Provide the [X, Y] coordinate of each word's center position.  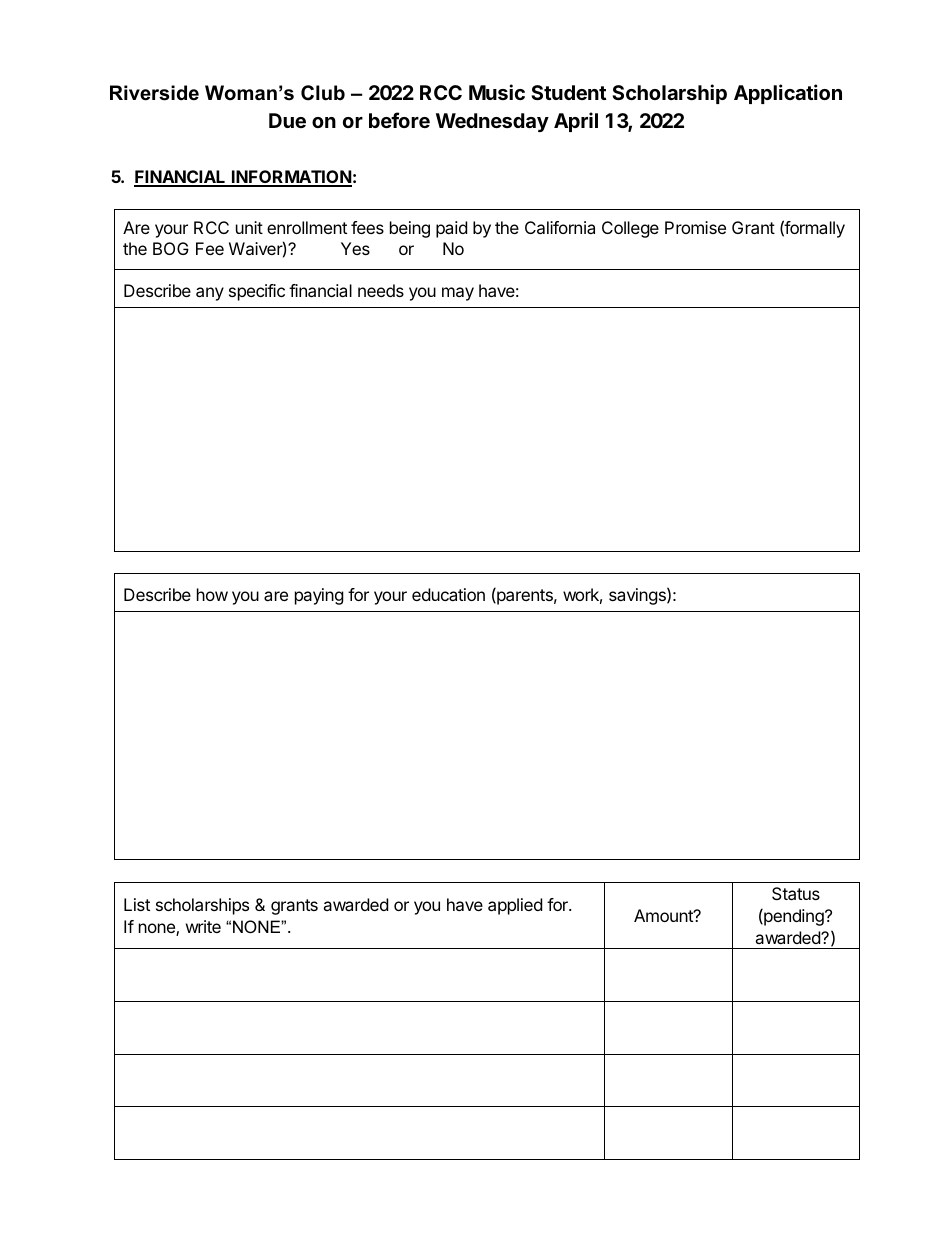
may [458, 294]
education [448, 594]
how [212, 594]
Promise [695, 227]
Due [287, 120]
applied [515, 906]
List [137, 904]
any [210, 294]
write [203, 926]
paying [319, 596]
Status [796, 893]
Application [788, 94]
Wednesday [492, 122]
